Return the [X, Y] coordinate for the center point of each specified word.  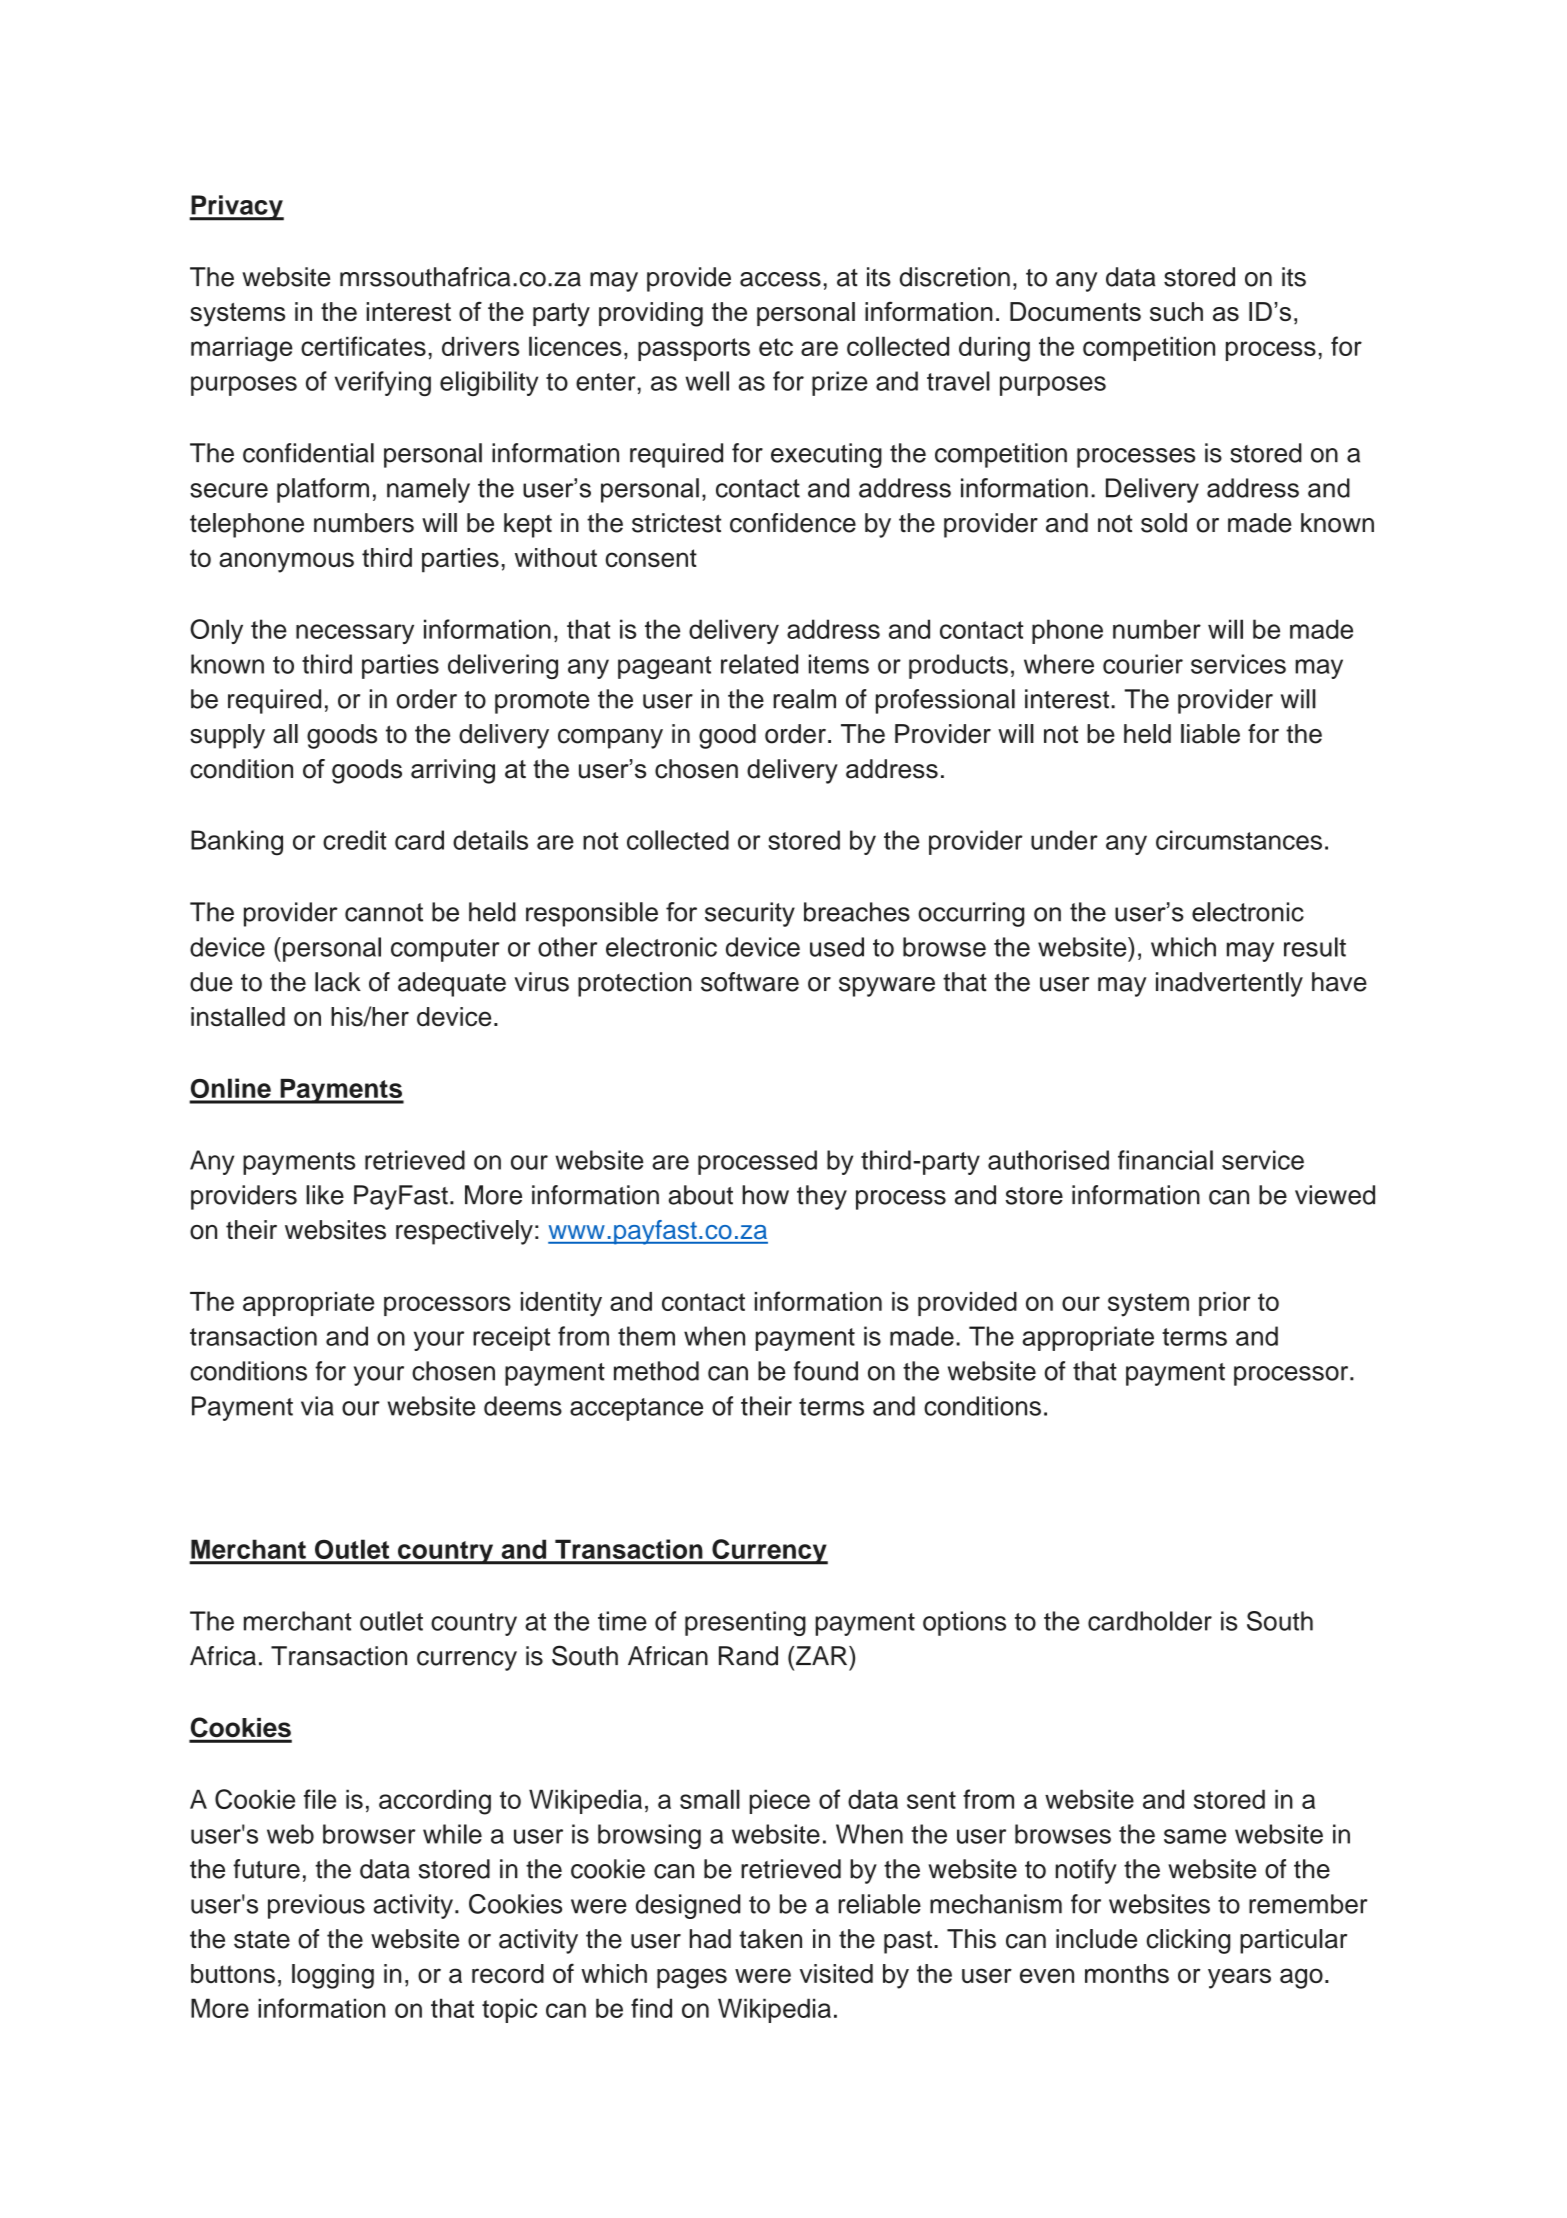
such [1176, 311]
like [325, 1195]
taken [770, 1939]
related [759, 664]
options [964, 1623]
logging [333, 1976]
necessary [355, 634]
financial [1165, 1160]
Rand [748, 1656]
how [765, 1195]
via [317, 1406]
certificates [363, 346]
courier [1143, 664]
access [780, 279]
